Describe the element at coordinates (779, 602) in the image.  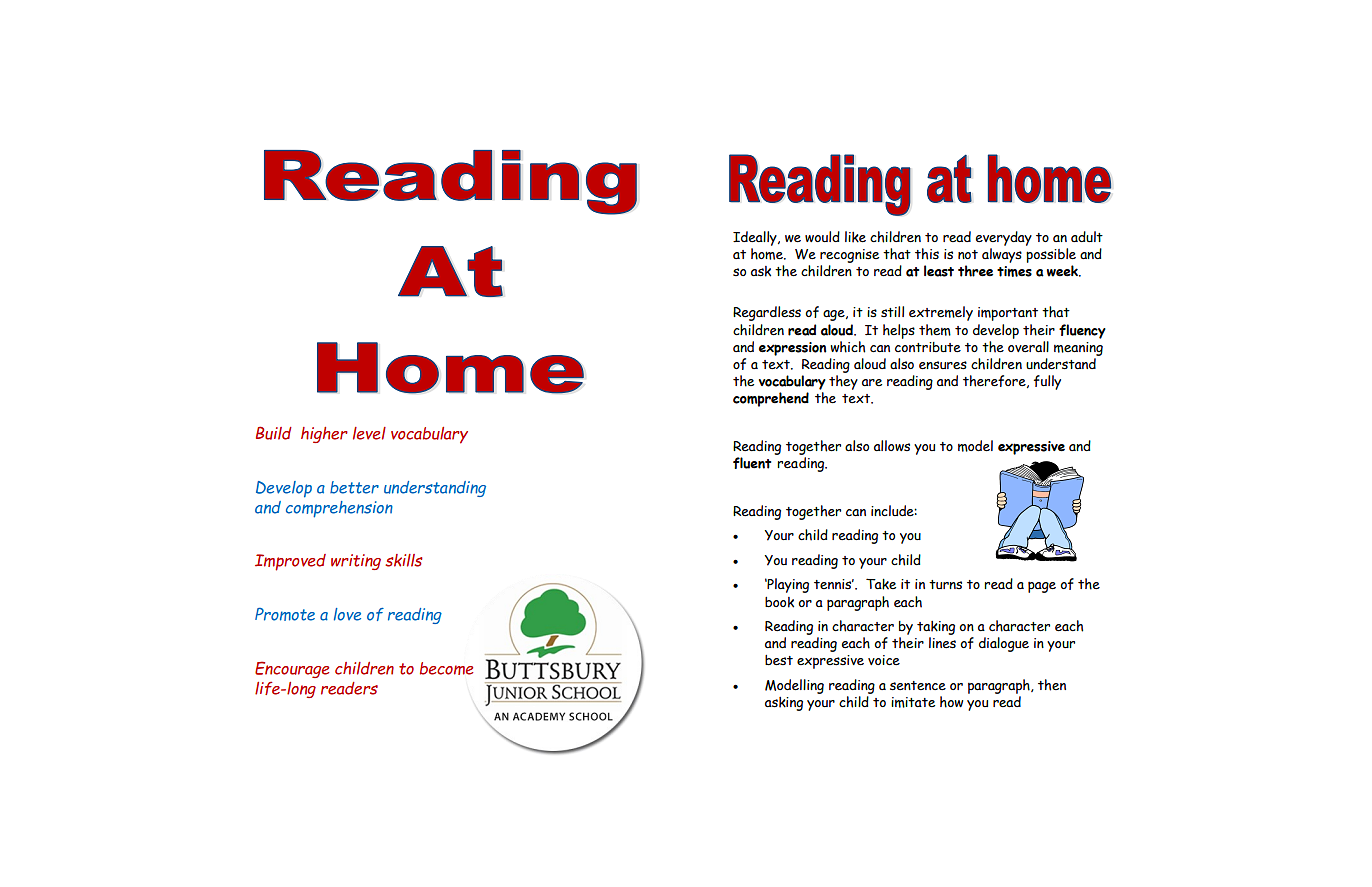
I see `book` at that location.
